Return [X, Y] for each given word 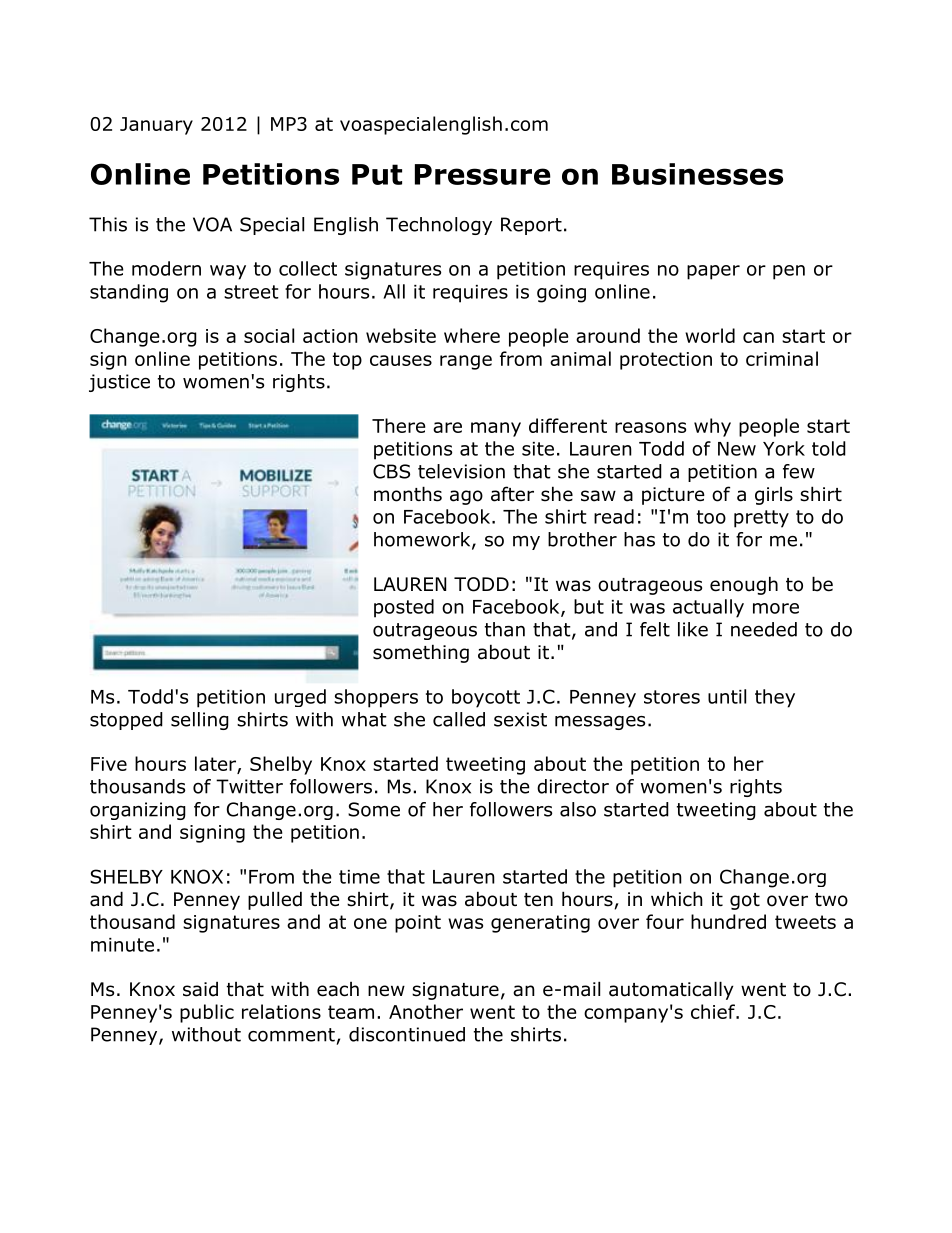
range [466, 362]
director [573, 786]
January [156, 126]
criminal [782, 358]
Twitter [249, 786]
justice [119, 383]
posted [404, 608]
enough [744, 585]
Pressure [483, 174]
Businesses [697, 174]
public [207, 1013]
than [505, 629]
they [775, 698]
